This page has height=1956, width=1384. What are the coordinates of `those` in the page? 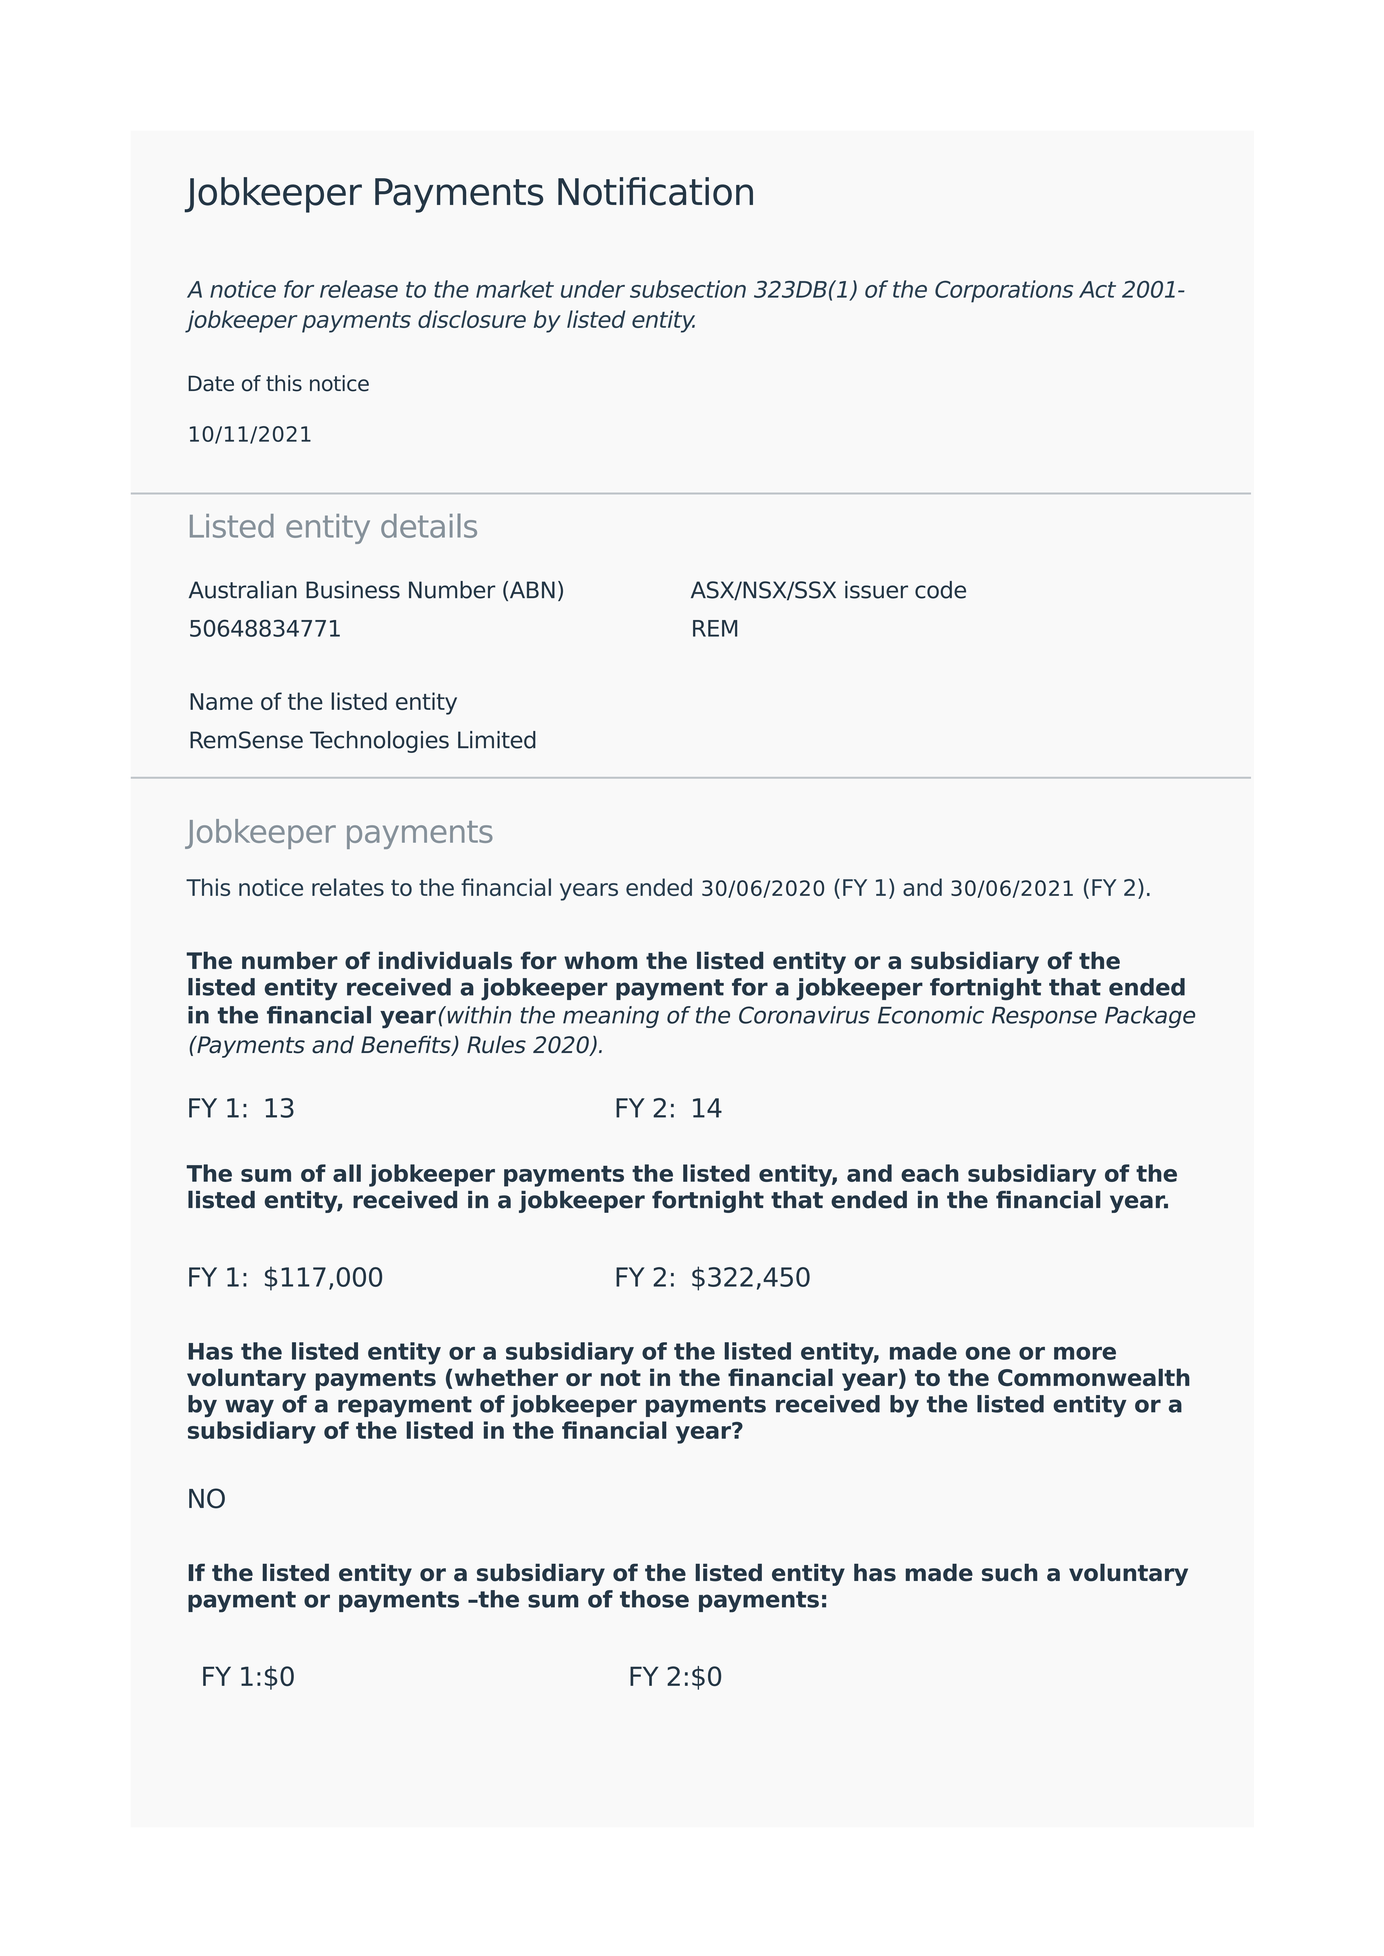 It's located at (654, 1599).
